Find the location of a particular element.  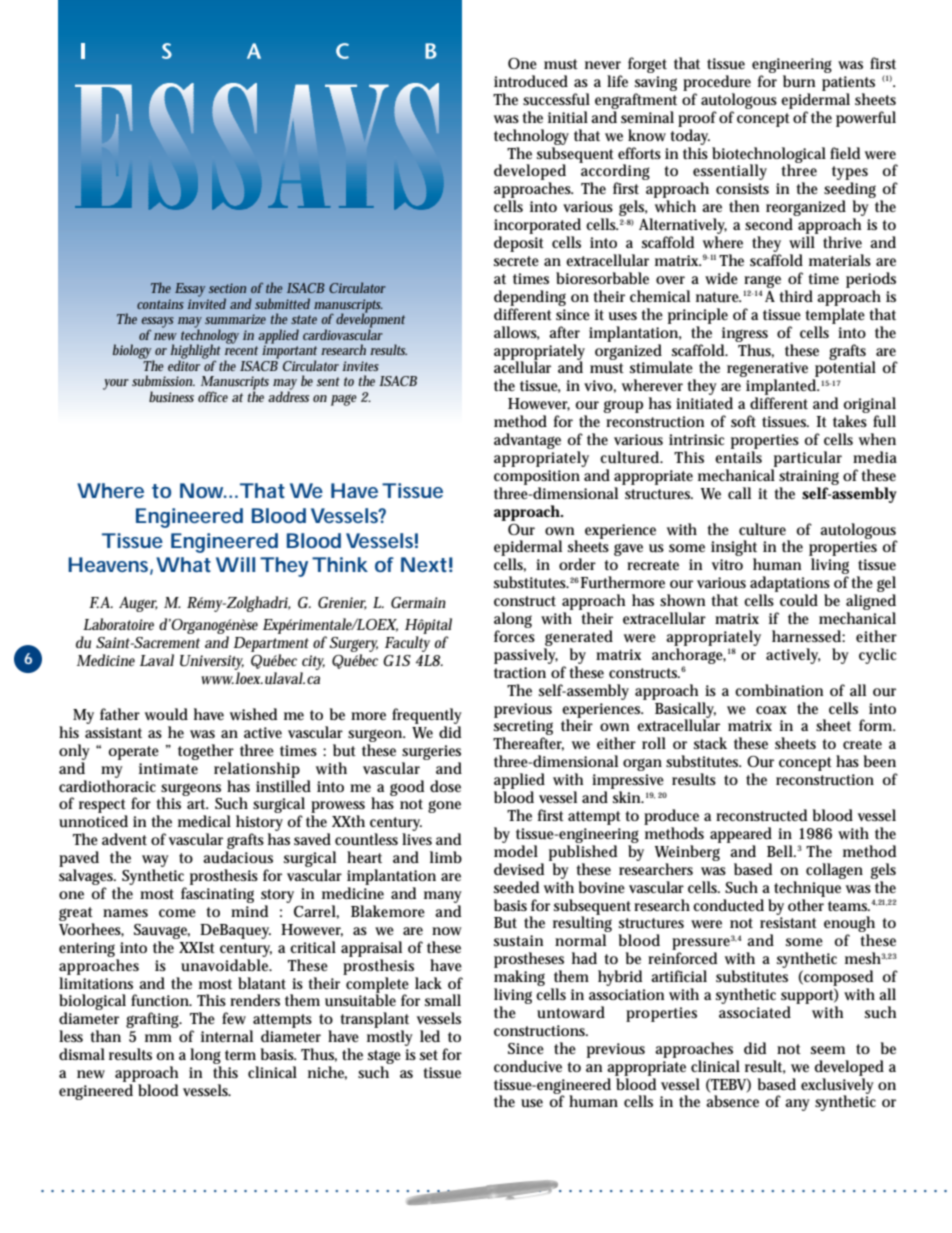

burn is located at coordinates (799, 81).
